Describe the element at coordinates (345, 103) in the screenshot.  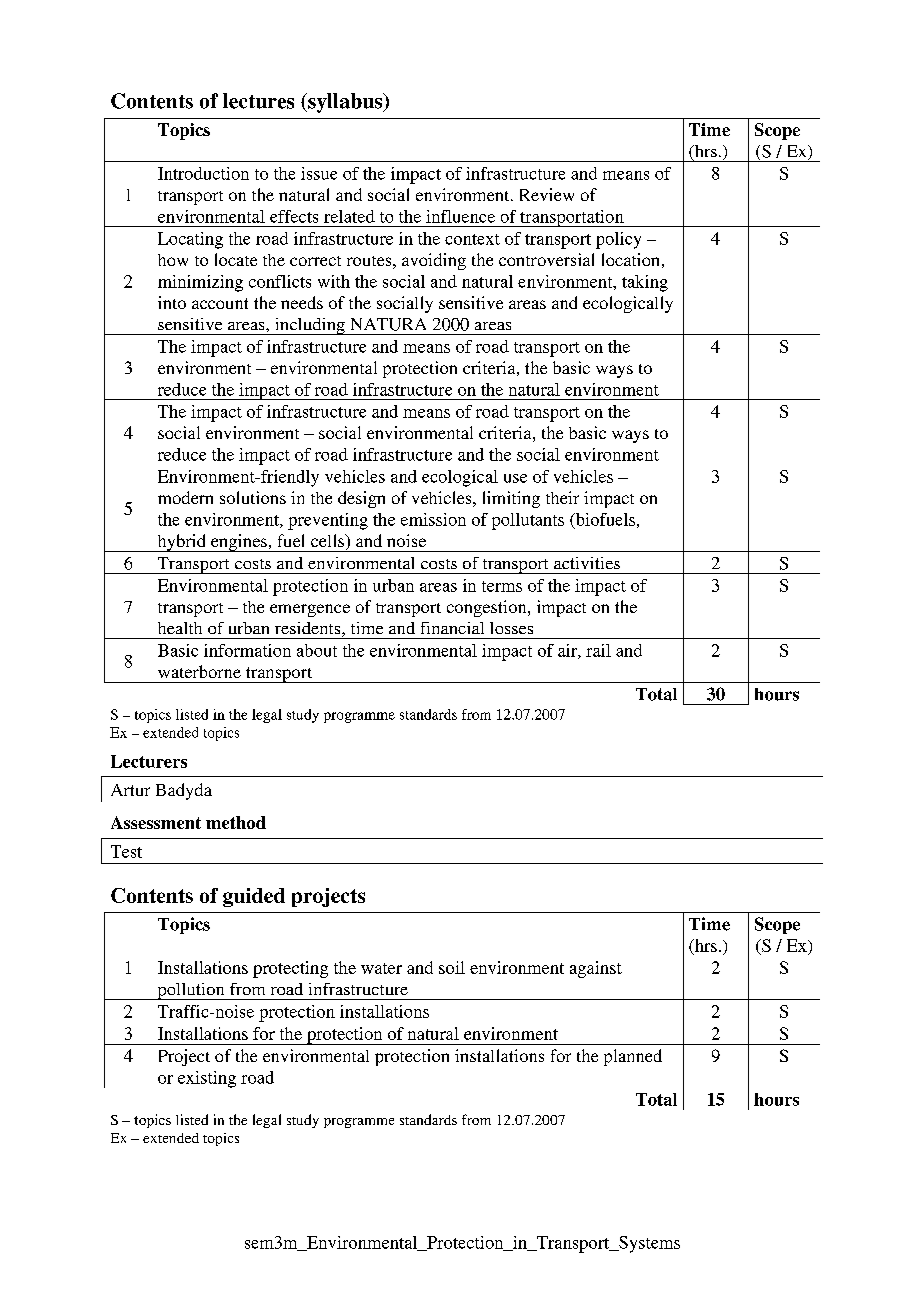
I see `syllabus` at that location.
